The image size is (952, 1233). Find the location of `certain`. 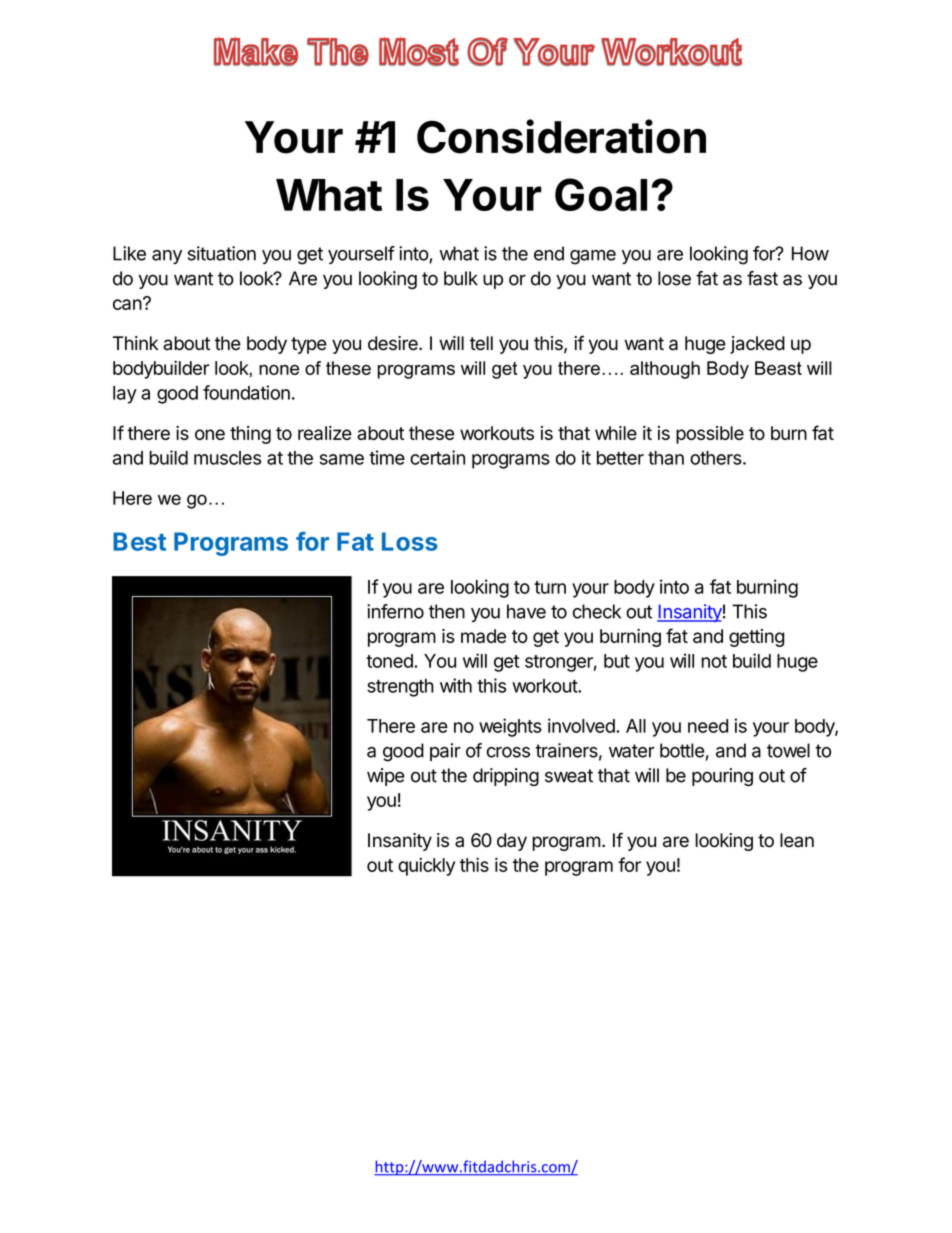

certain is located at coordinates (437, 457).
